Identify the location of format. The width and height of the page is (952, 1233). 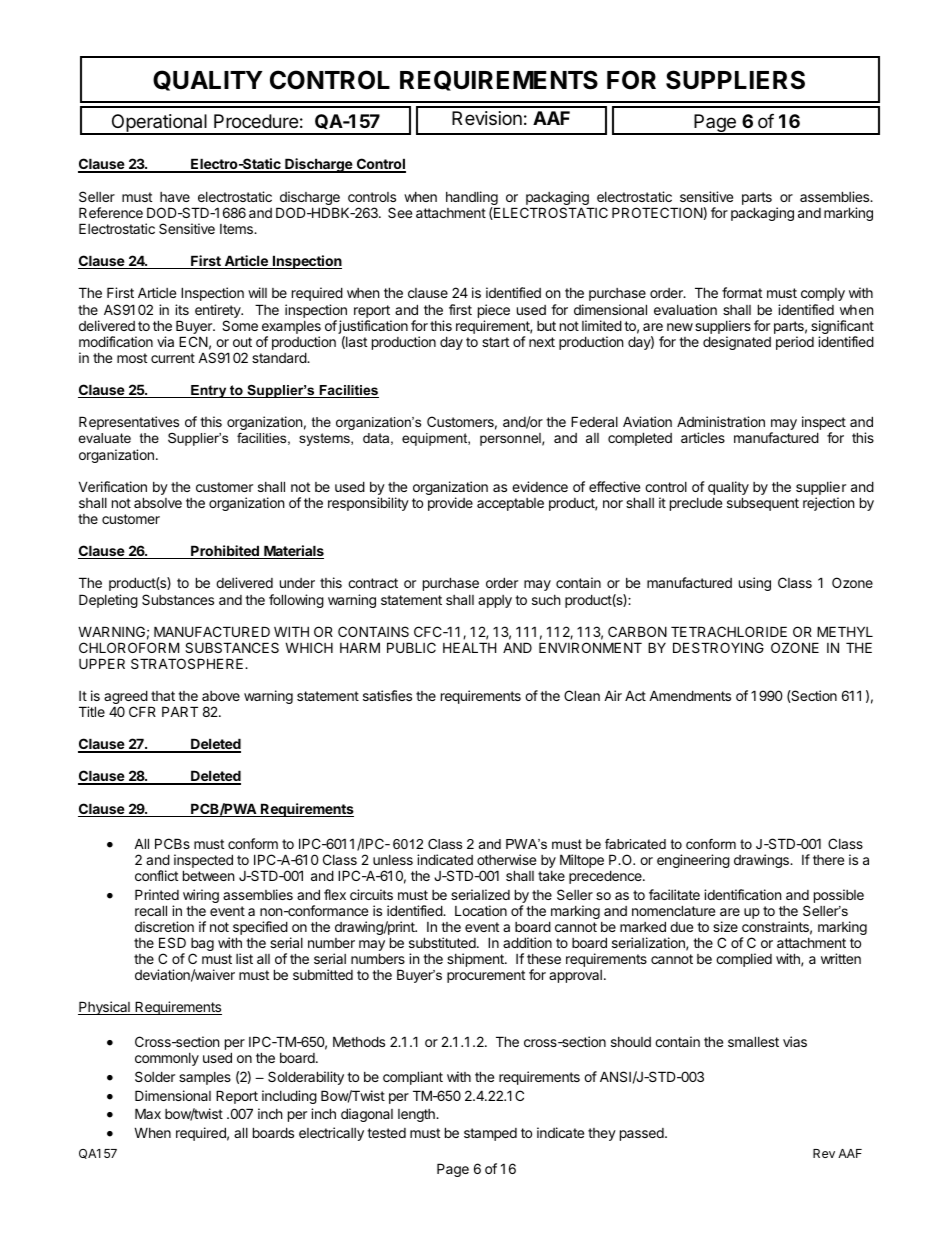
(742, 292).
